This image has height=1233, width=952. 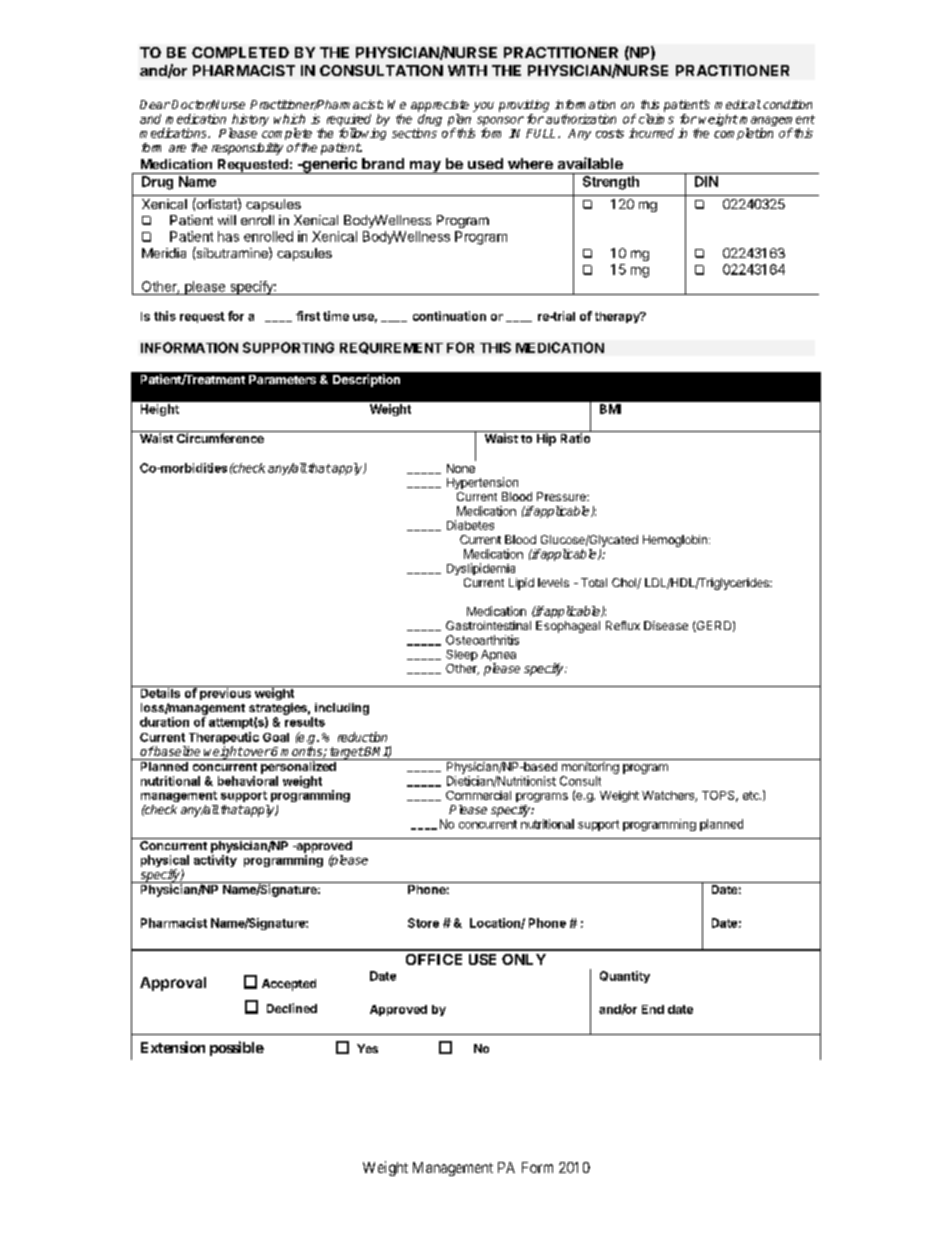 I want to click on possible, so click(x=237, y=1048).
